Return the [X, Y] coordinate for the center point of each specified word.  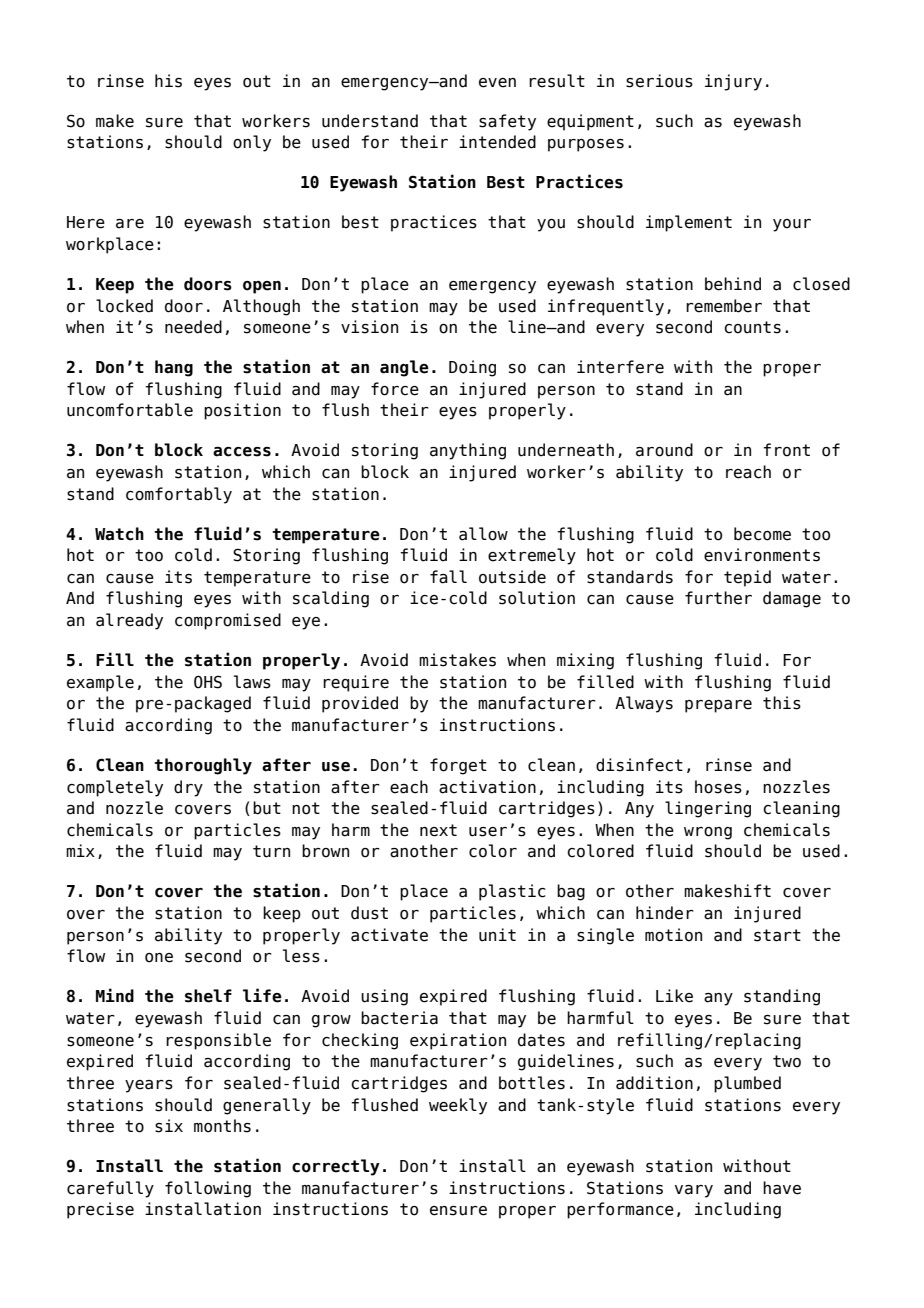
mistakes [457, 660]
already [129, 621]
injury [733, 82]
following [208, 1189]
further [718, 598]
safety [507, 122]
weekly [458, 1106]
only [252, 143]
